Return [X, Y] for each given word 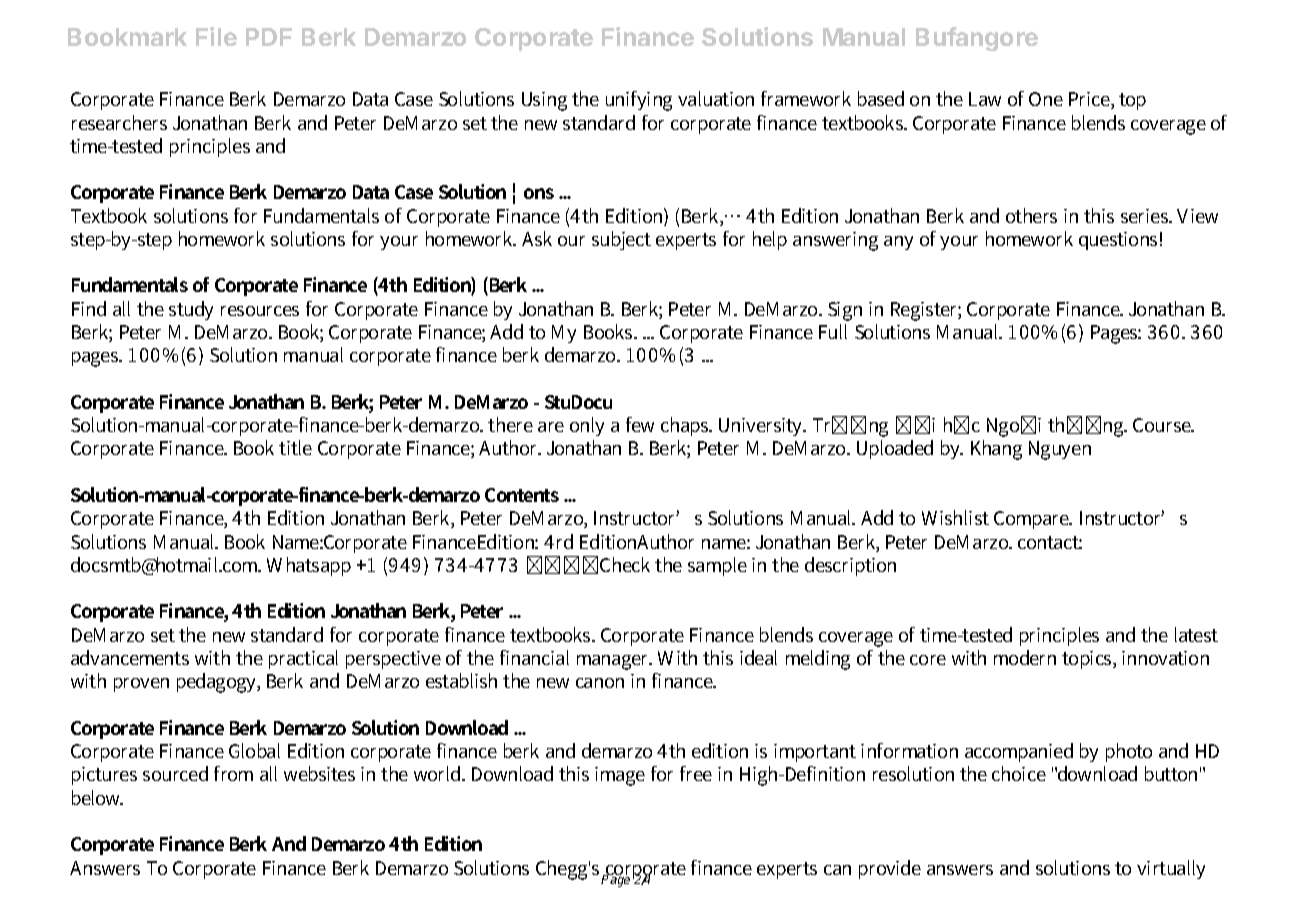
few [640, 424]
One [1046, 99]
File [216, 36]
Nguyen [1060, 450]
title [295, 447]
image [620, 776]
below [97, 797]
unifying [639, 101]
